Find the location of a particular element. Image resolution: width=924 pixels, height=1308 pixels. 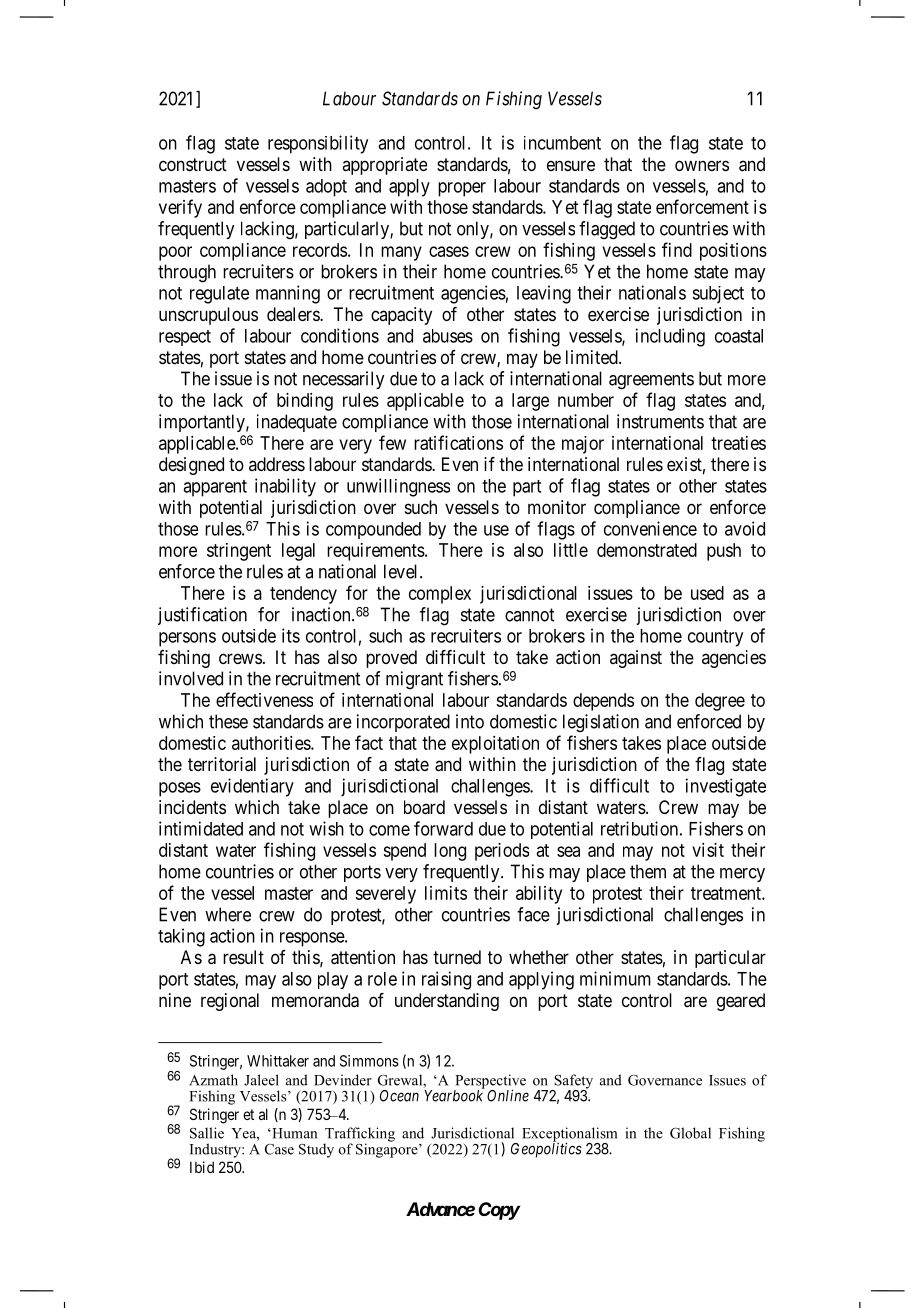

visit is located at coordinates (708, 850).
